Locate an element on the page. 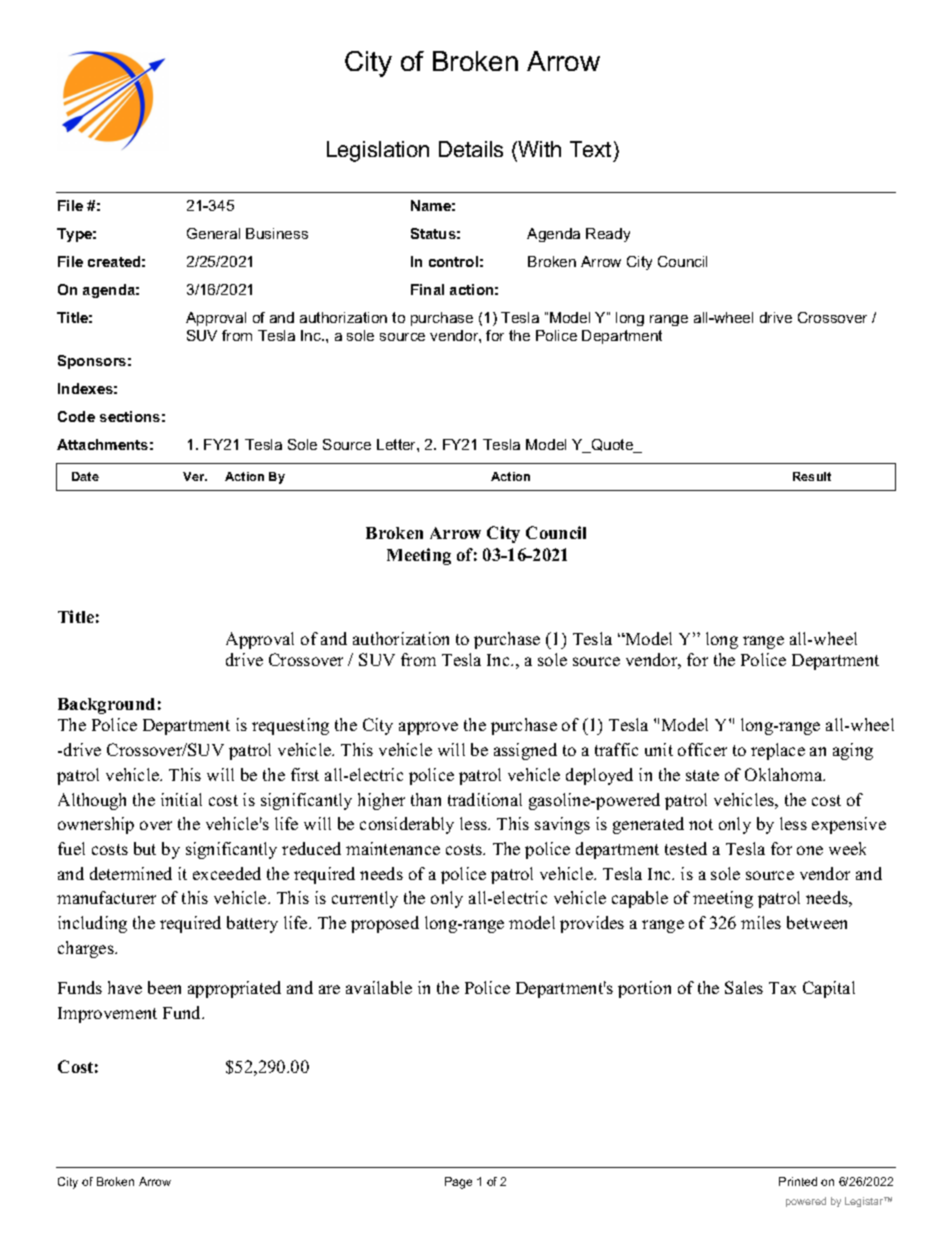 Image resolution: width=952 pixels, height=1233 pixels. General is located at coordinates (213, 233).
